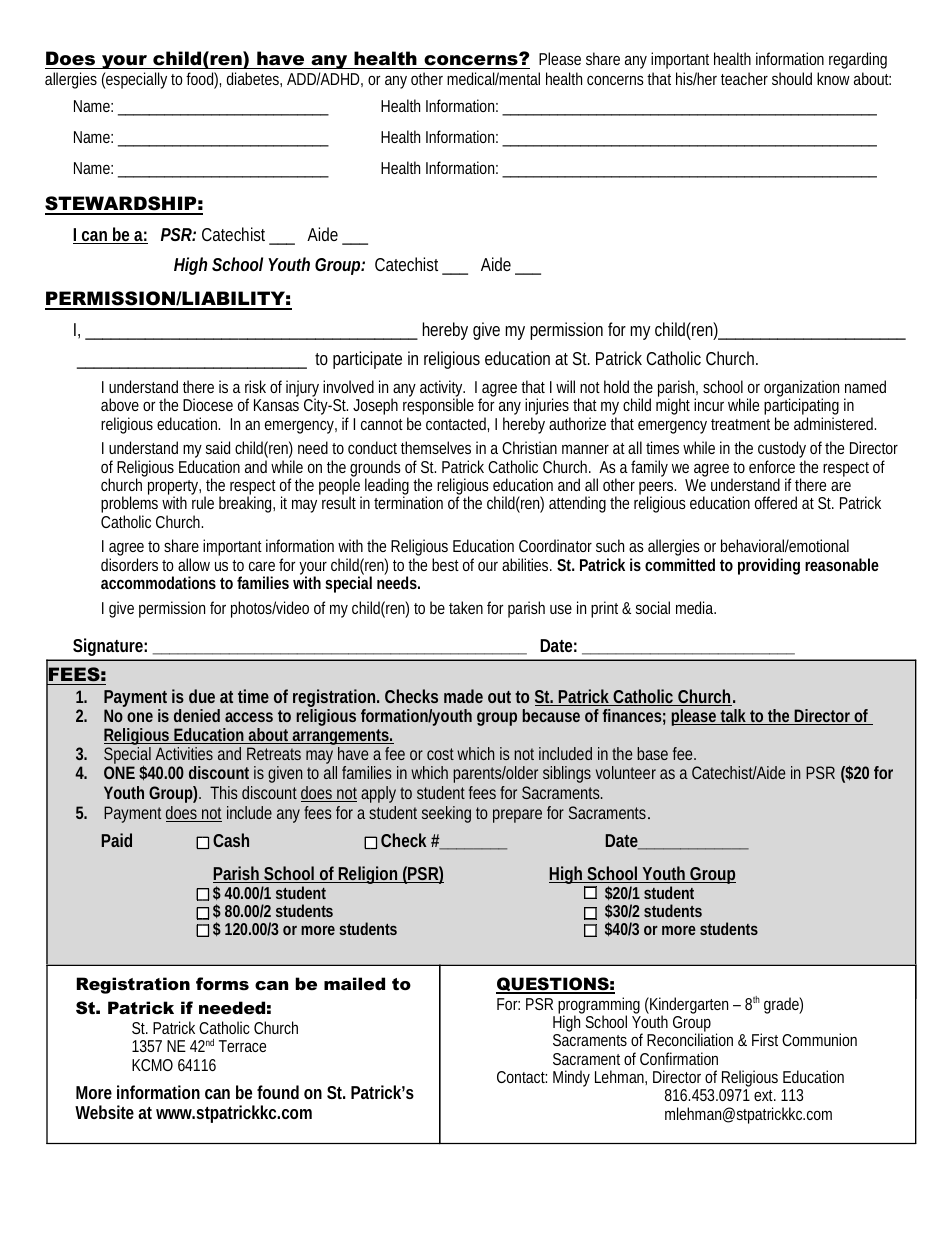  What do you see at coordinates (744, 78) in the document?
I see `teacher` at bounding box center [744, 78].
